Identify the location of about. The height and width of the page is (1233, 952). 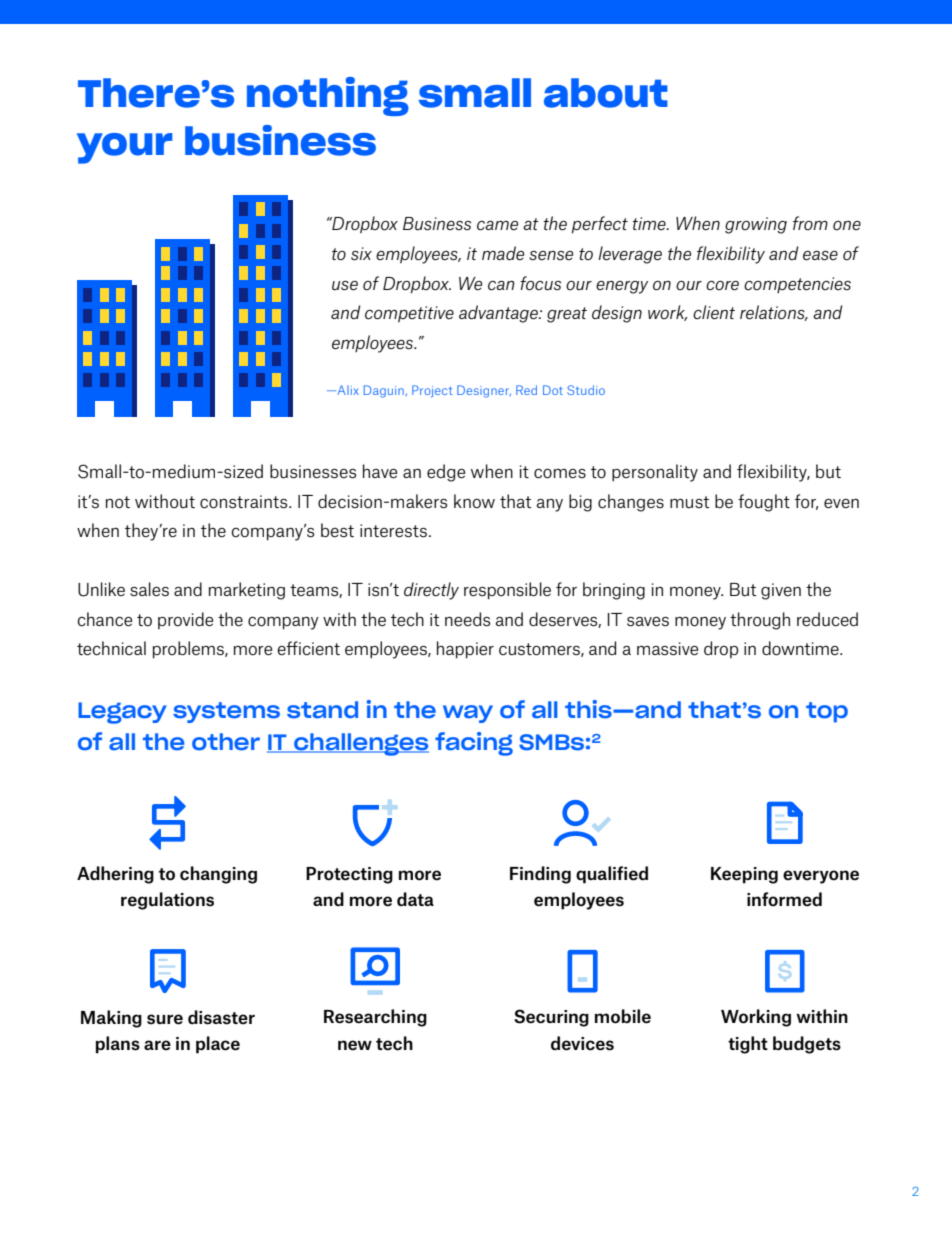
(606, 93).
